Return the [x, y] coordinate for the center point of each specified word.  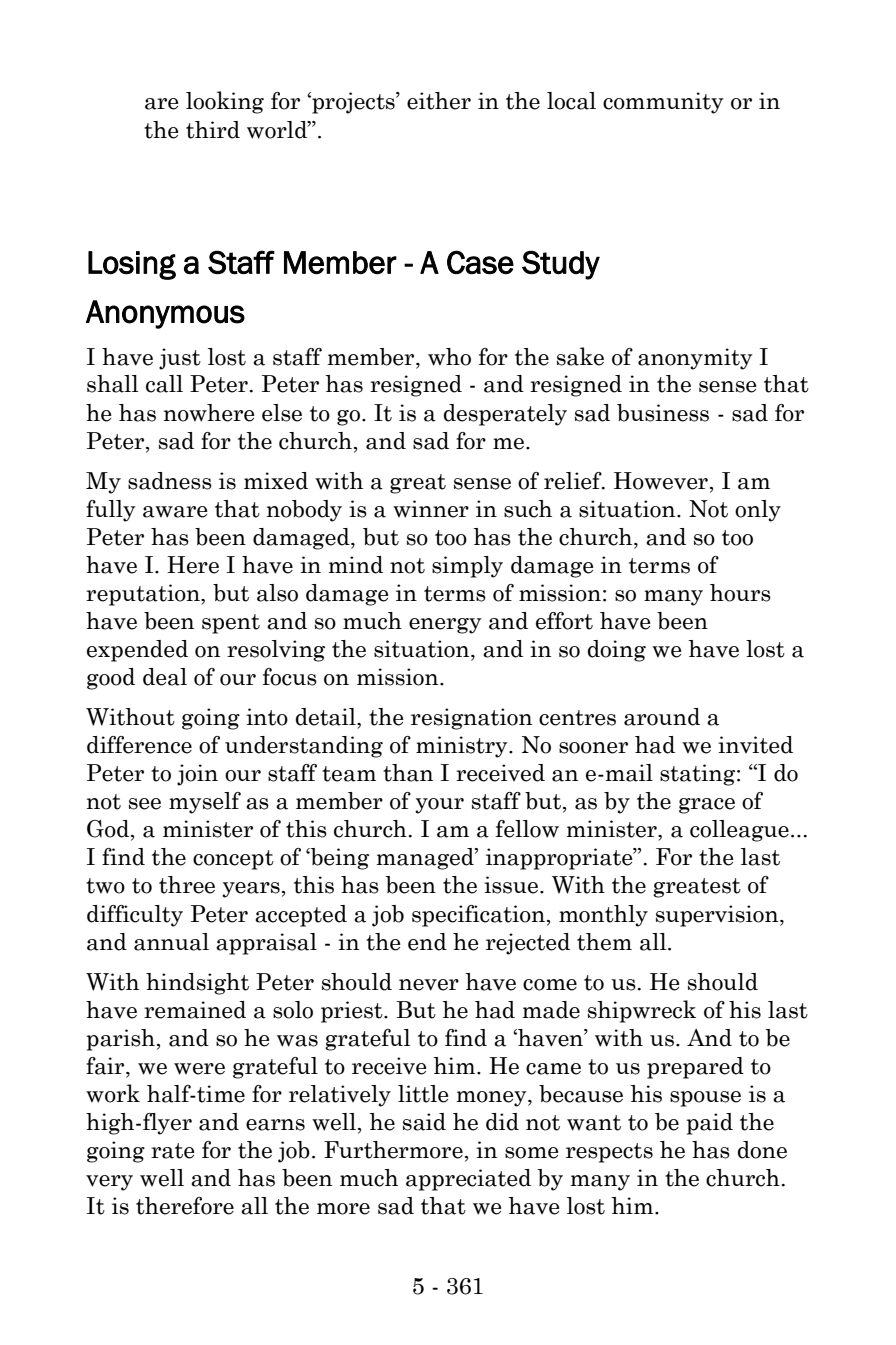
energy [445, 626]
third [213, 130]
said [424, 1122]
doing [616, 651]
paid [709, 1124]
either [439, 101]
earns [275, 1125]
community [663, 103]
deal [165, 677]
